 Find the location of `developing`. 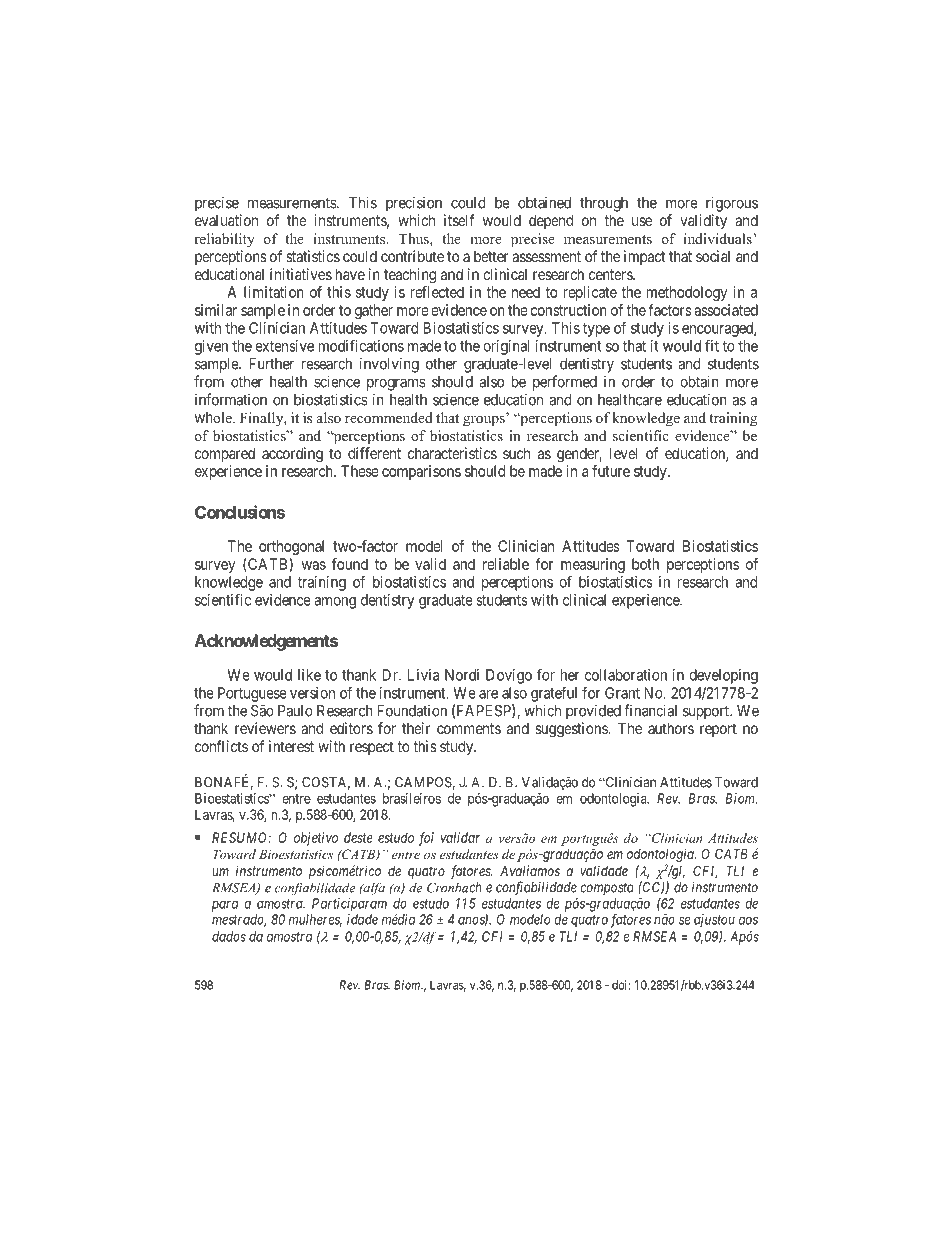

developing is located at coordinates (723, 676).
